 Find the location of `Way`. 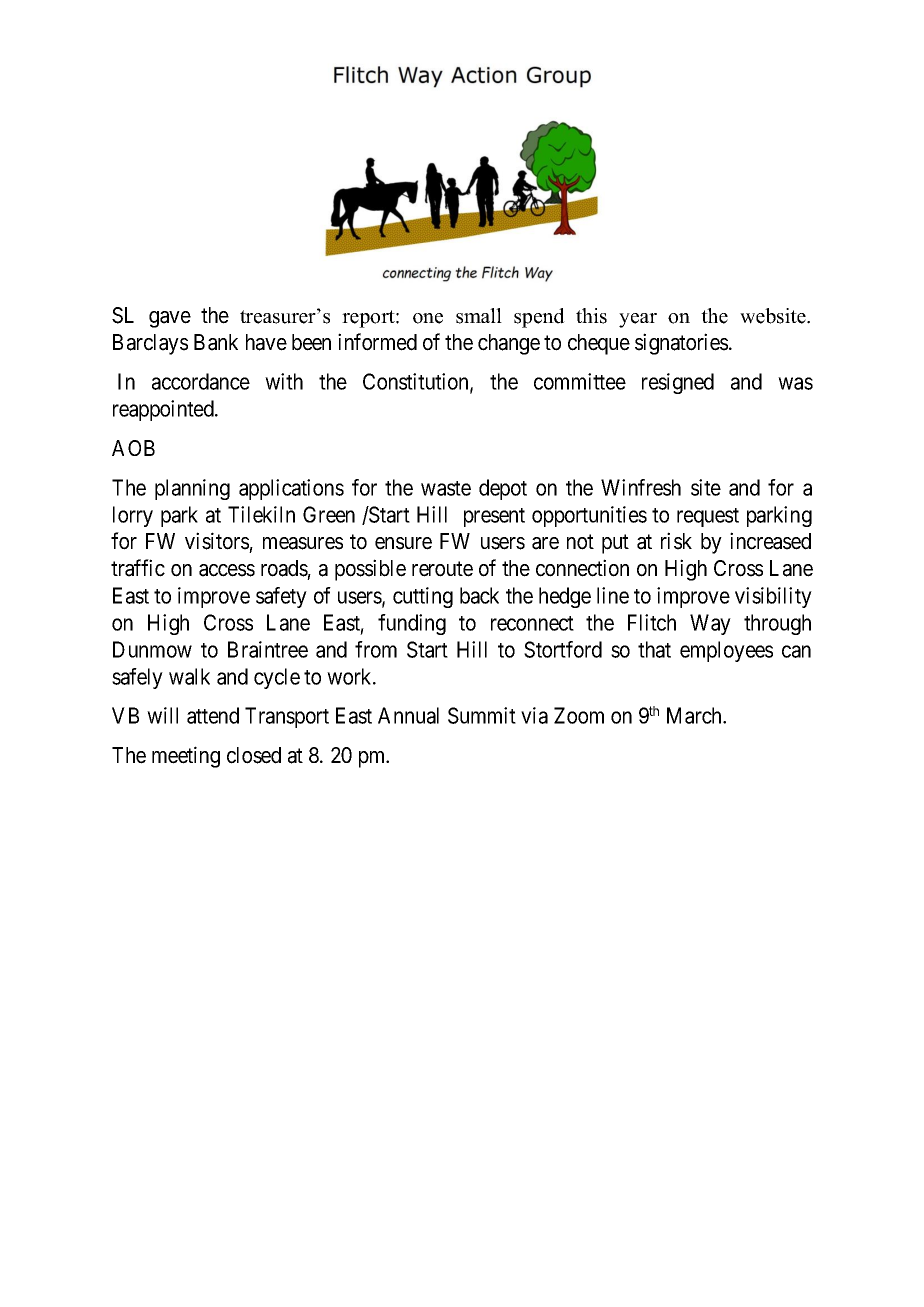

Way is located at coordinates (710, 624).
